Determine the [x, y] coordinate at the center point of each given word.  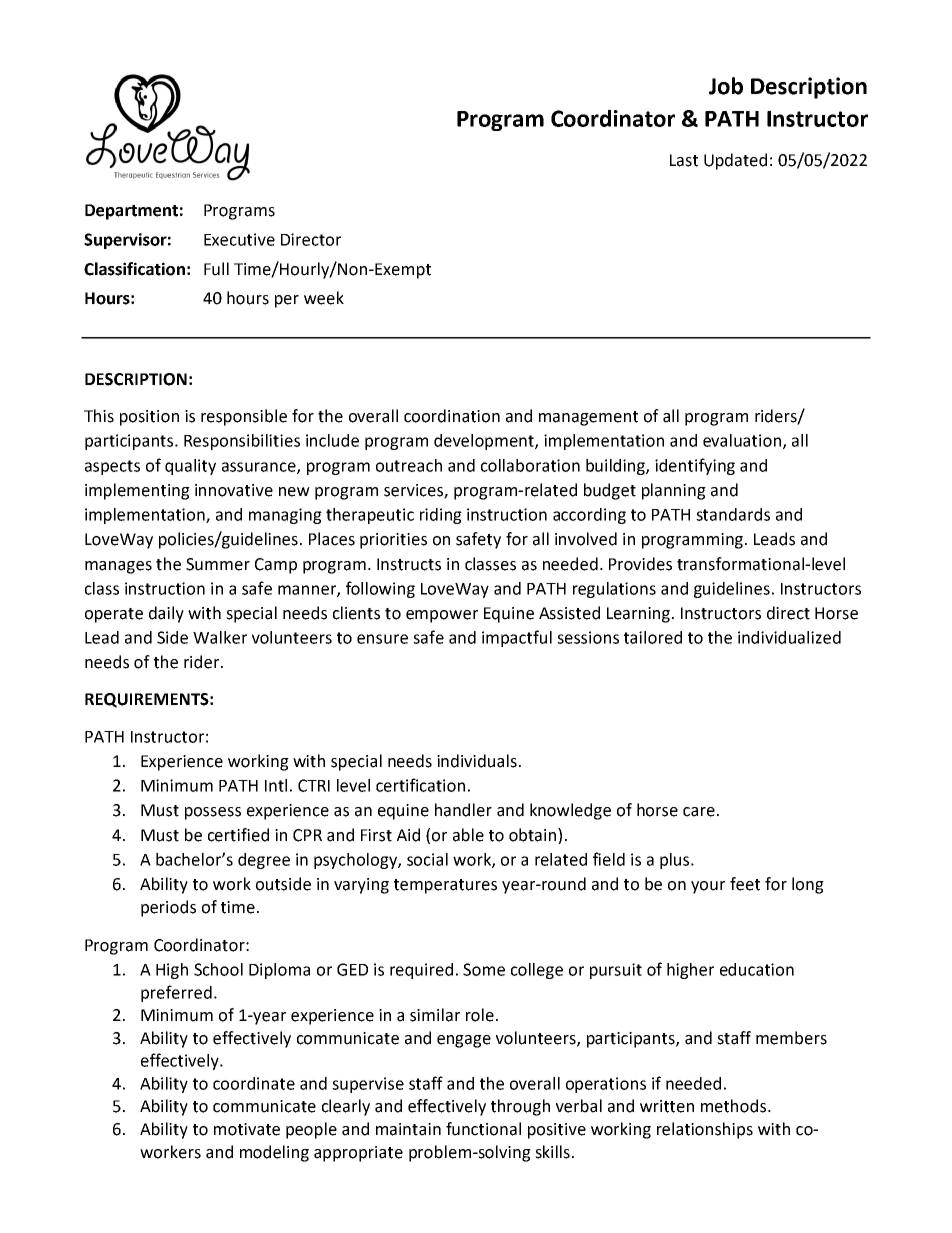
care [699, 812]
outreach [409, 465]
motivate [247, 1129]
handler [463, 810]
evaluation [742, 440]
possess [213, 813]
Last [684, 160]
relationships [705, 1130]
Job [726, 86]
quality [190, 467]
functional [483, 1129]
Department [131, 212]
